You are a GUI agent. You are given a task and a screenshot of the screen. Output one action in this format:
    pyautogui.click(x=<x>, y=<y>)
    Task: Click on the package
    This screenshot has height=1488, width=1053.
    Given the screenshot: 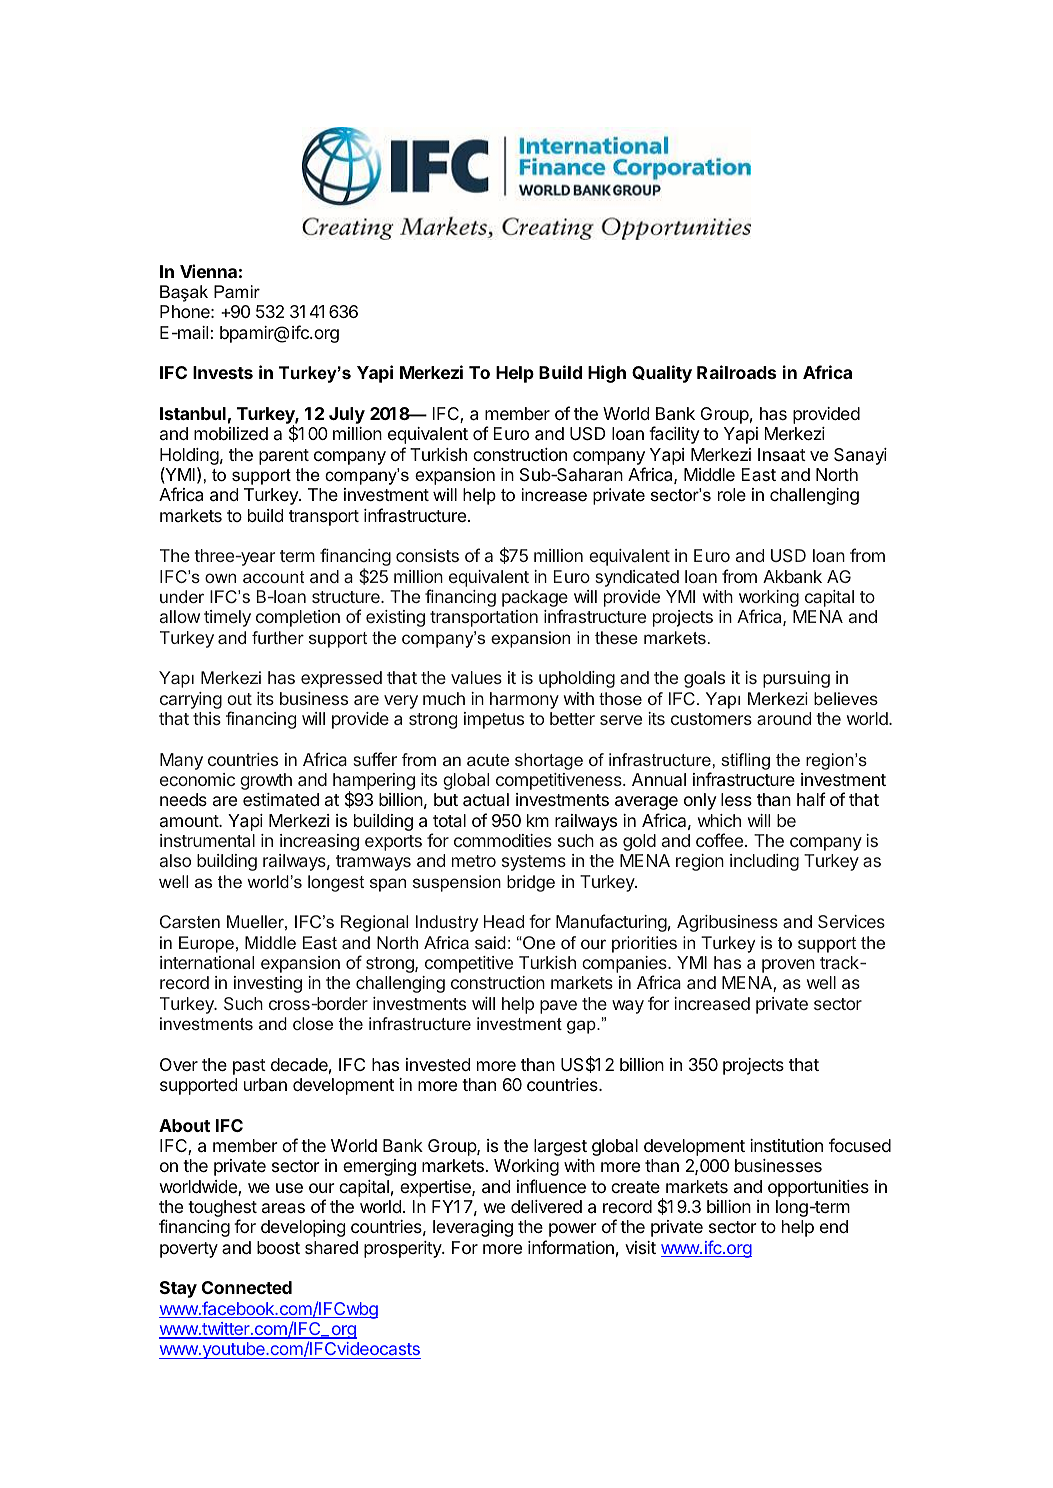 What is the action you would take?
    pyautogui.click(x=535, y=600)
